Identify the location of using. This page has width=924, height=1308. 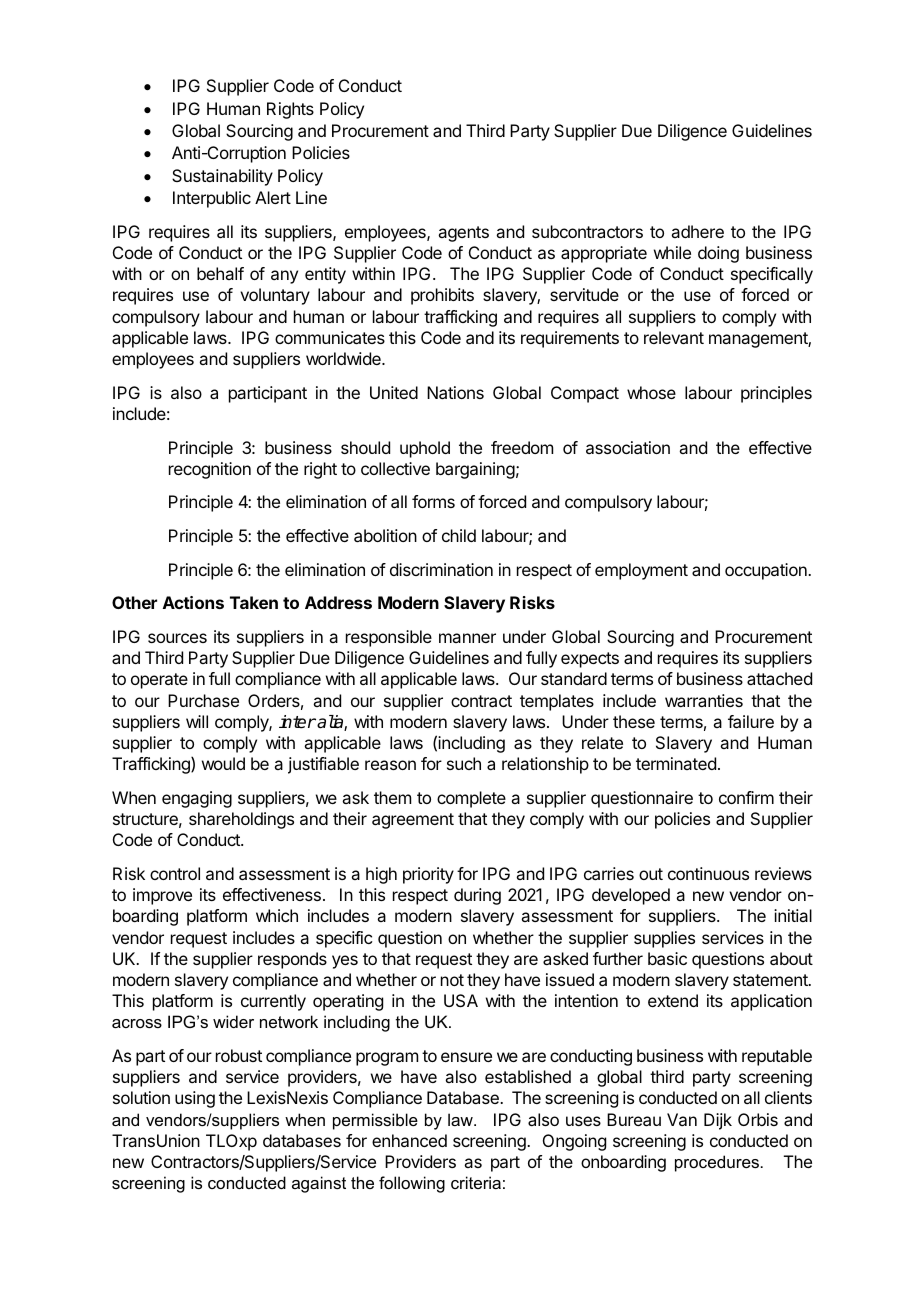
(195, 1099).
